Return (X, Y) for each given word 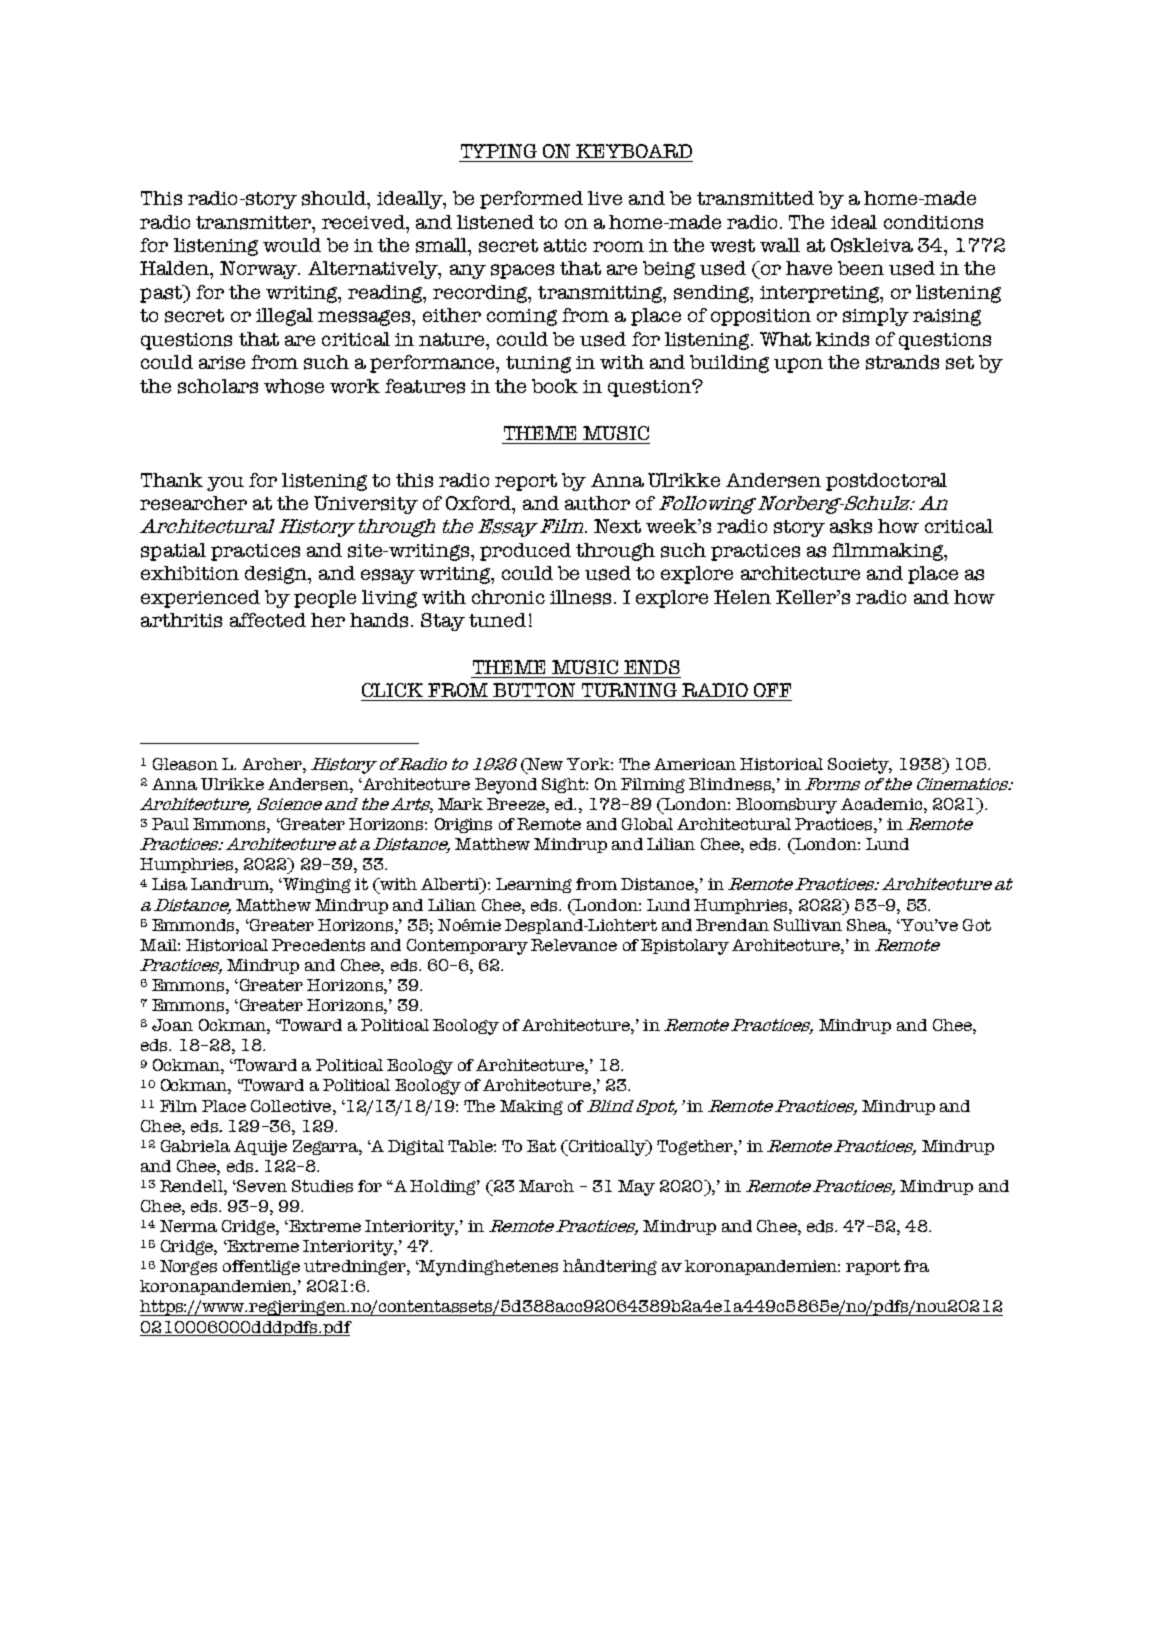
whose (294, 386)
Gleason (185, 764)
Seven (261, 1186)
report (526, 482)
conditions (933, 222)
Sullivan (808, 925)
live (605, 198)
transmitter (254, 223)
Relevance (574, 945)
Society (860, 766)
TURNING (629, 690)
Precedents (318, 945)
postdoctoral (886, 482)
